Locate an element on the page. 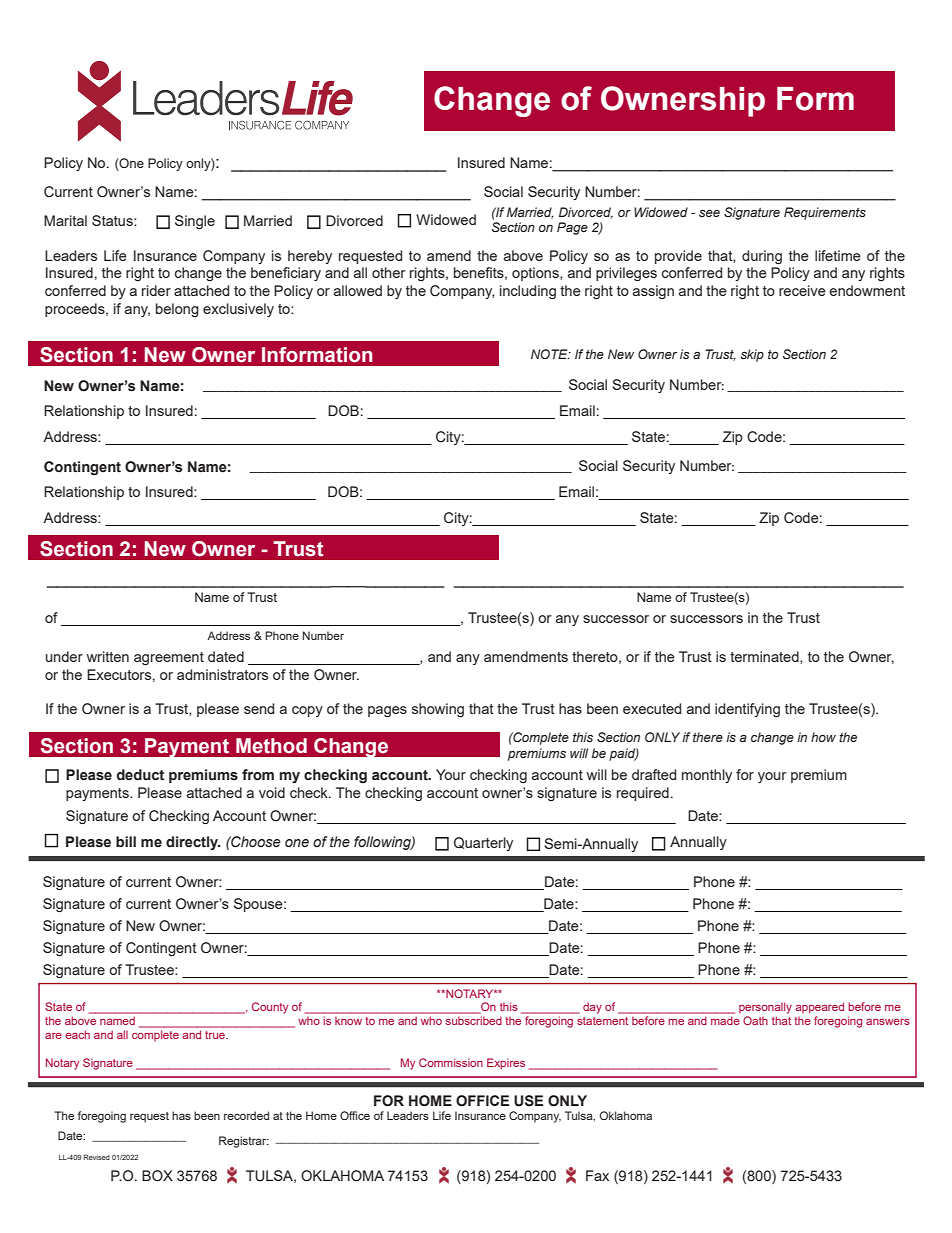  Single is located at coordinates (195, 222).
